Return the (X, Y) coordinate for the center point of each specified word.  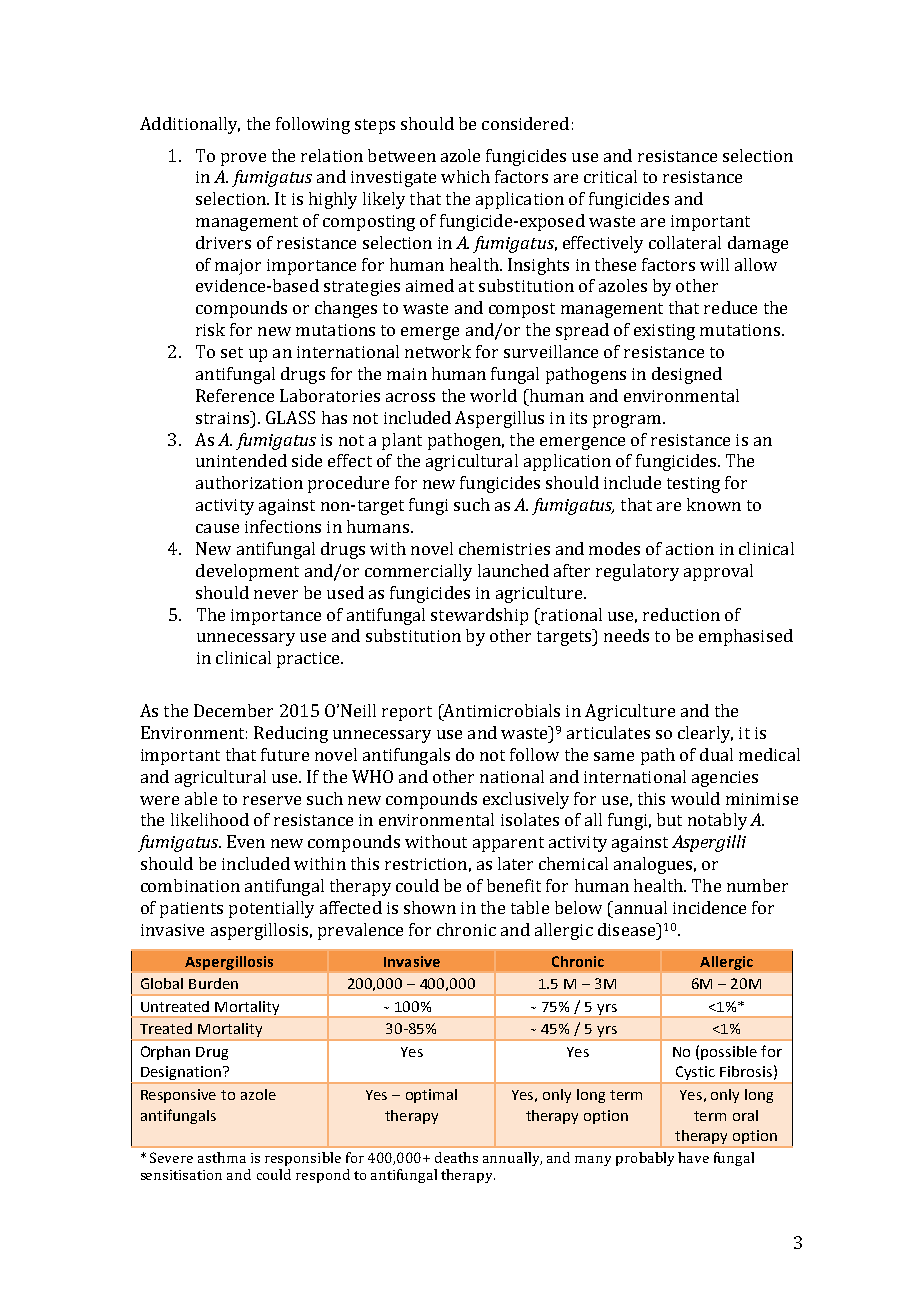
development (247, 572)
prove (243, 159)
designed (687, 375)
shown (430, 907)
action (690, 549)
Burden (213, 983)
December (233, 710)
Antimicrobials (500, 712)
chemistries (504, 548)
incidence (709, 907)
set (232, 352)
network (438, 351)
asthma (222, 1157)
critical (610, 176)
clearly (705, 734)
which (465, 176)
